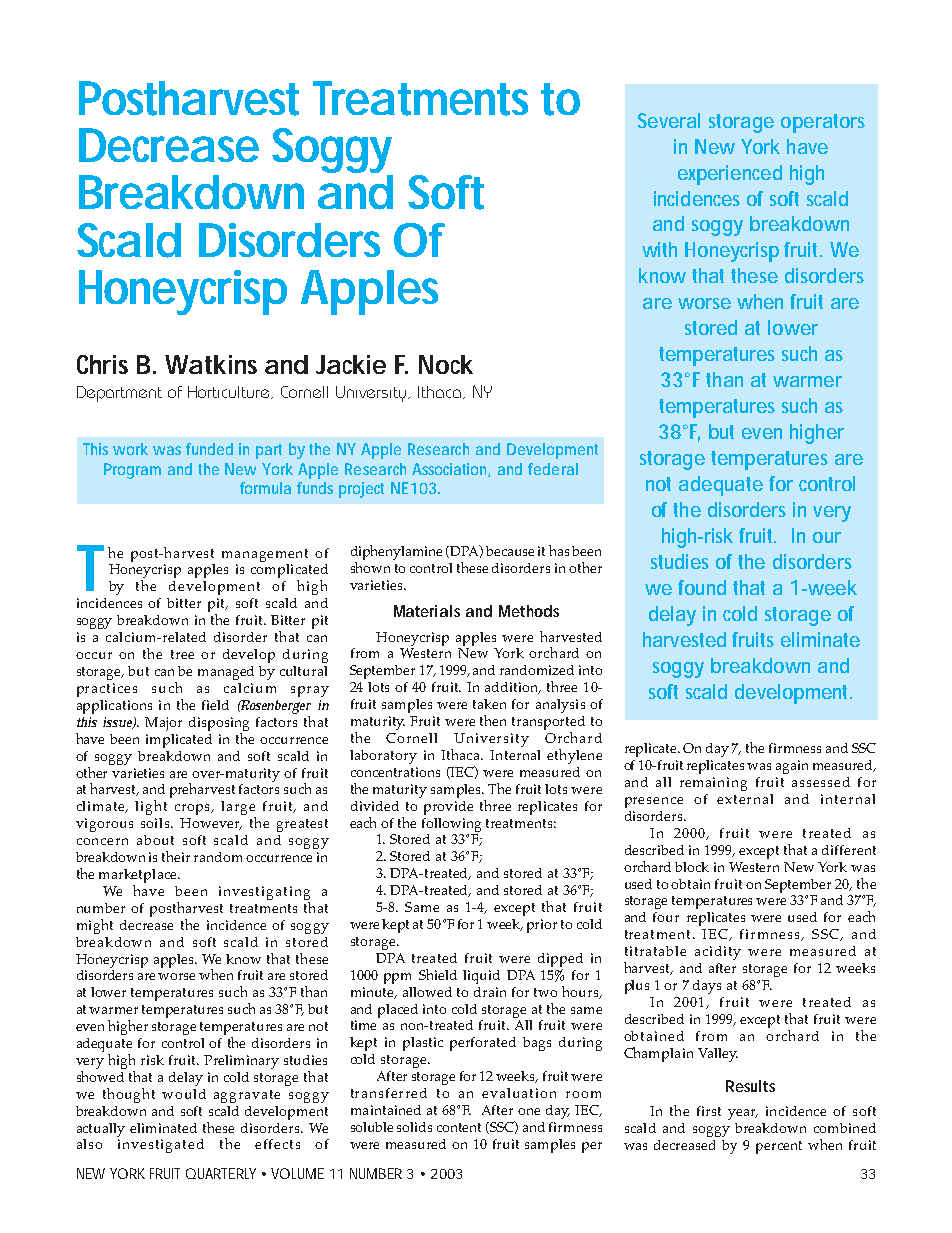  What do you see at coordinates (779, 1147) in the screenshot?
I see `percent` at bounding box center [779, 1147].
